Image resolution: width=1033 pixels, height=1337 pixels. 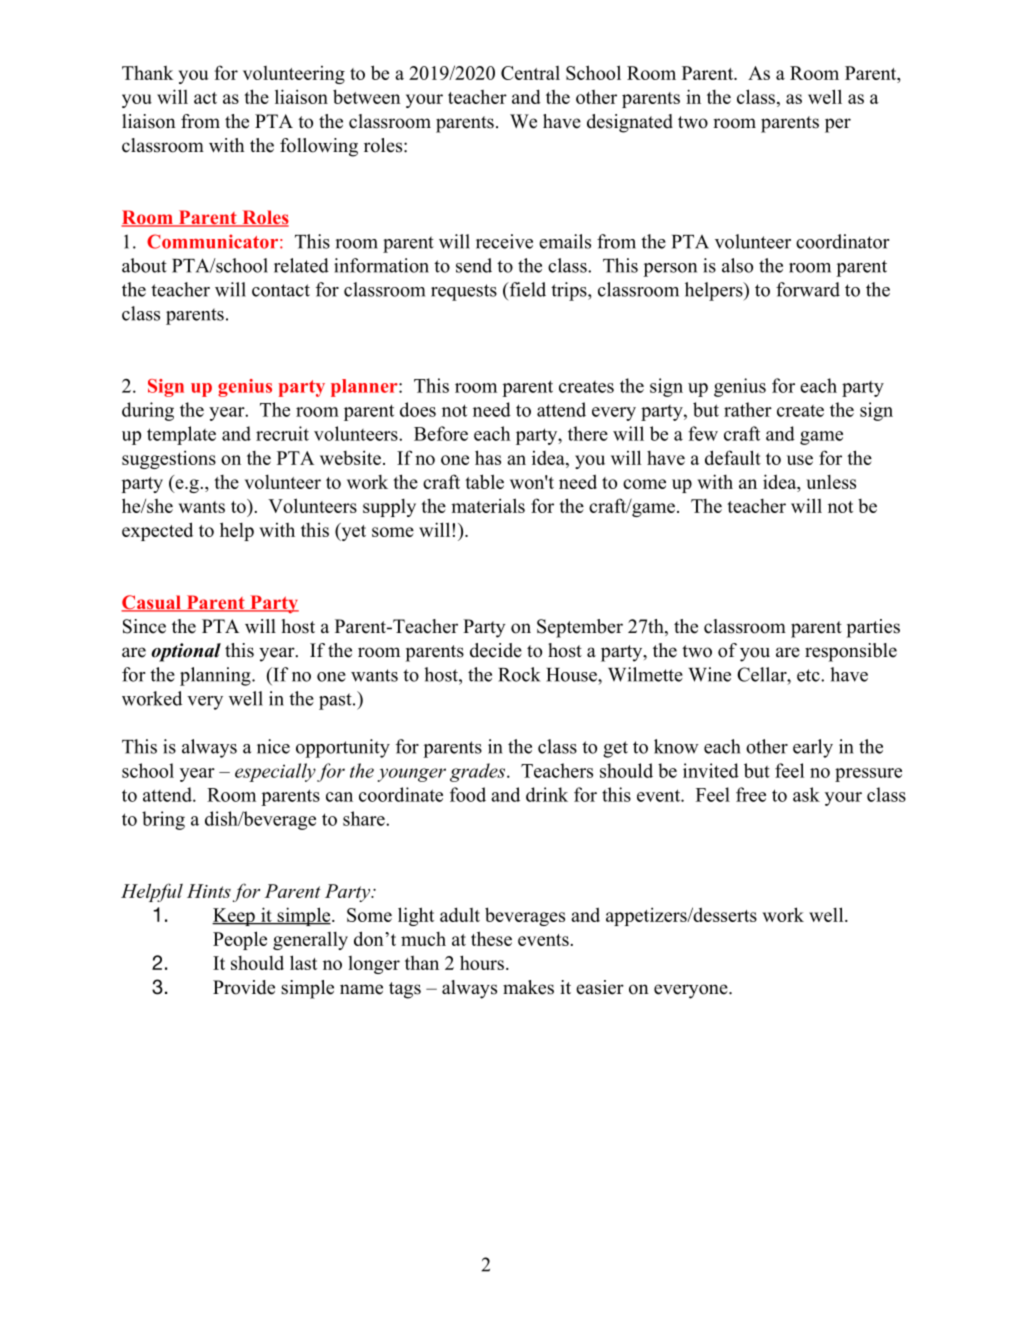 What do you see at coordinates (843, 241) in the screenshot?
I see `coordinator` at bounding box center [843, 241].
